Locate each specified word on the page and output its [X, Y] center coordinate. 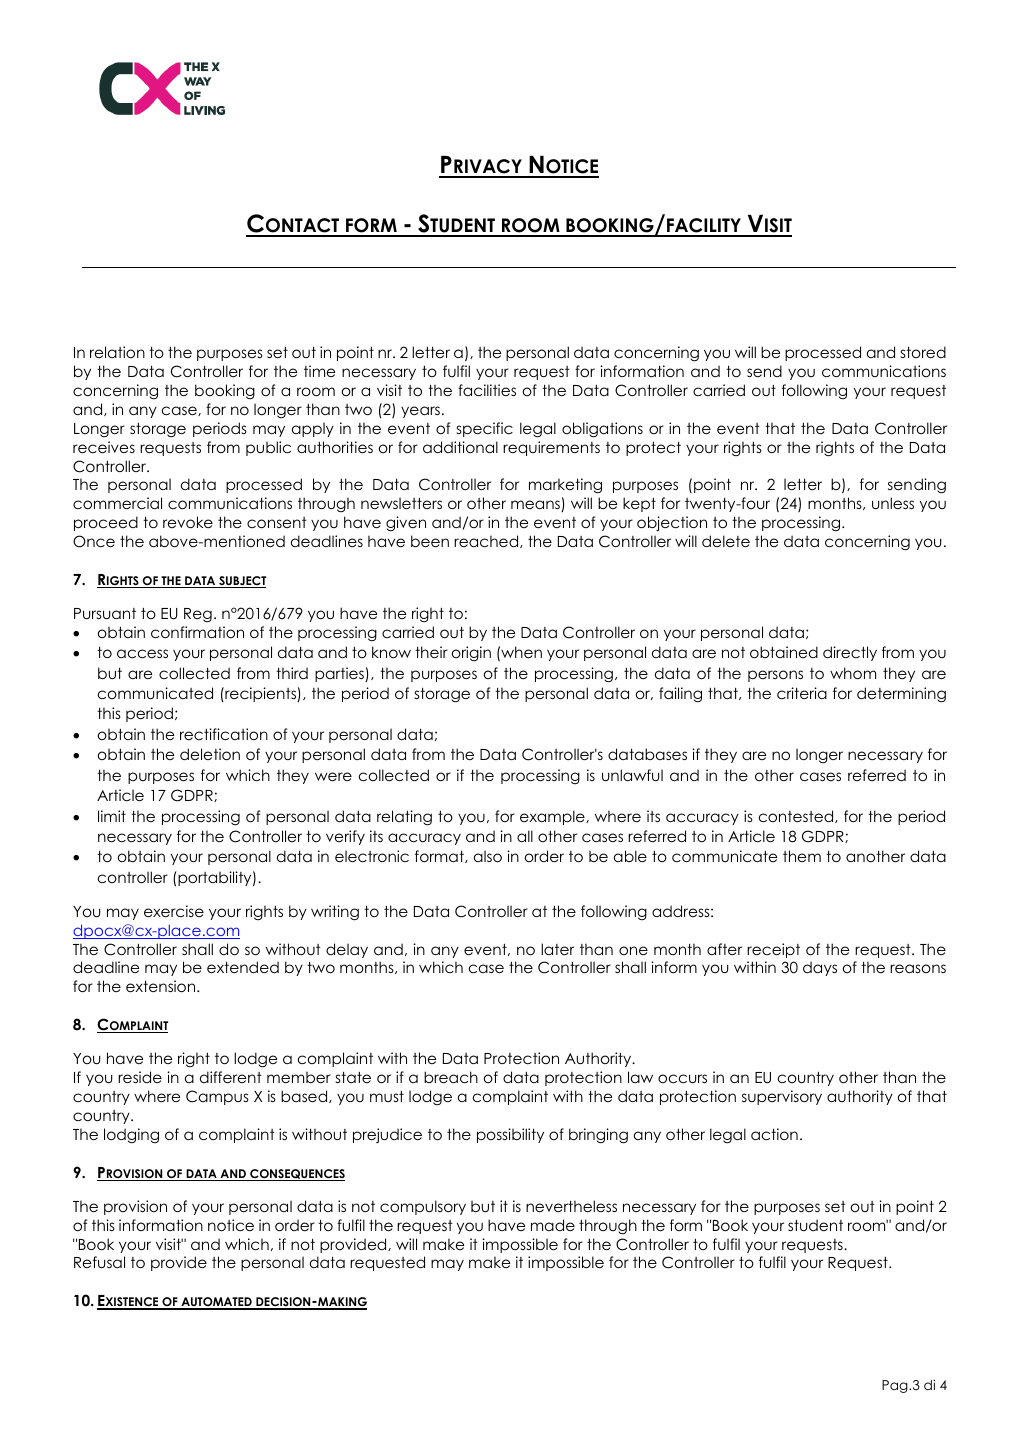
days [820, 968]
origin [471, 653]
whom [853, 673]
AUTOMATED [216, 1303]
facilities [487, 390]
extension [162, 986]
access [142, 653]
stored [923, 352]
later [557, 949]
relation [117, 352]
